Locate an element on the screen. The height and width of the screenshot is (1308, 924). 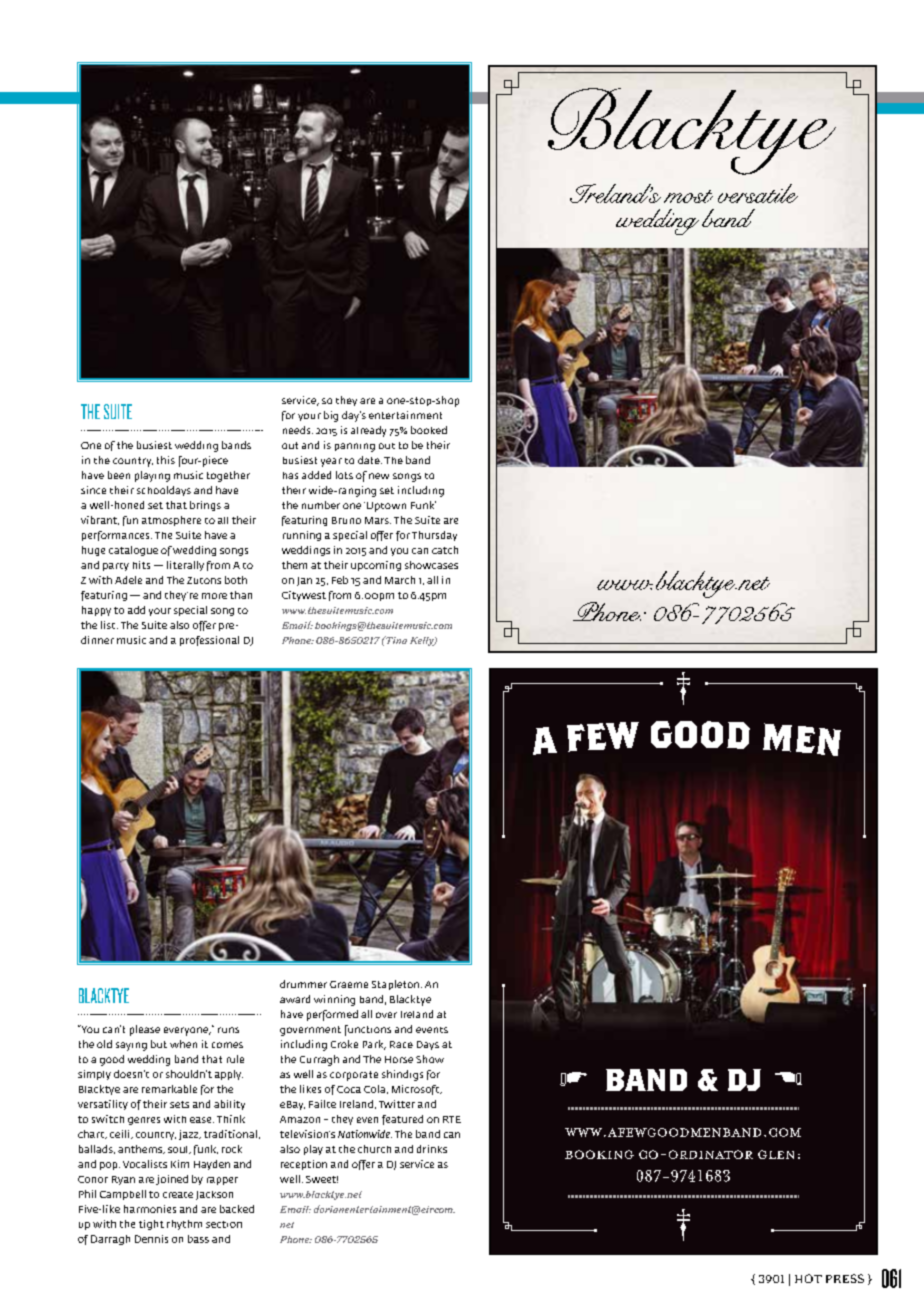
most is located at coordinates (688, 196).
